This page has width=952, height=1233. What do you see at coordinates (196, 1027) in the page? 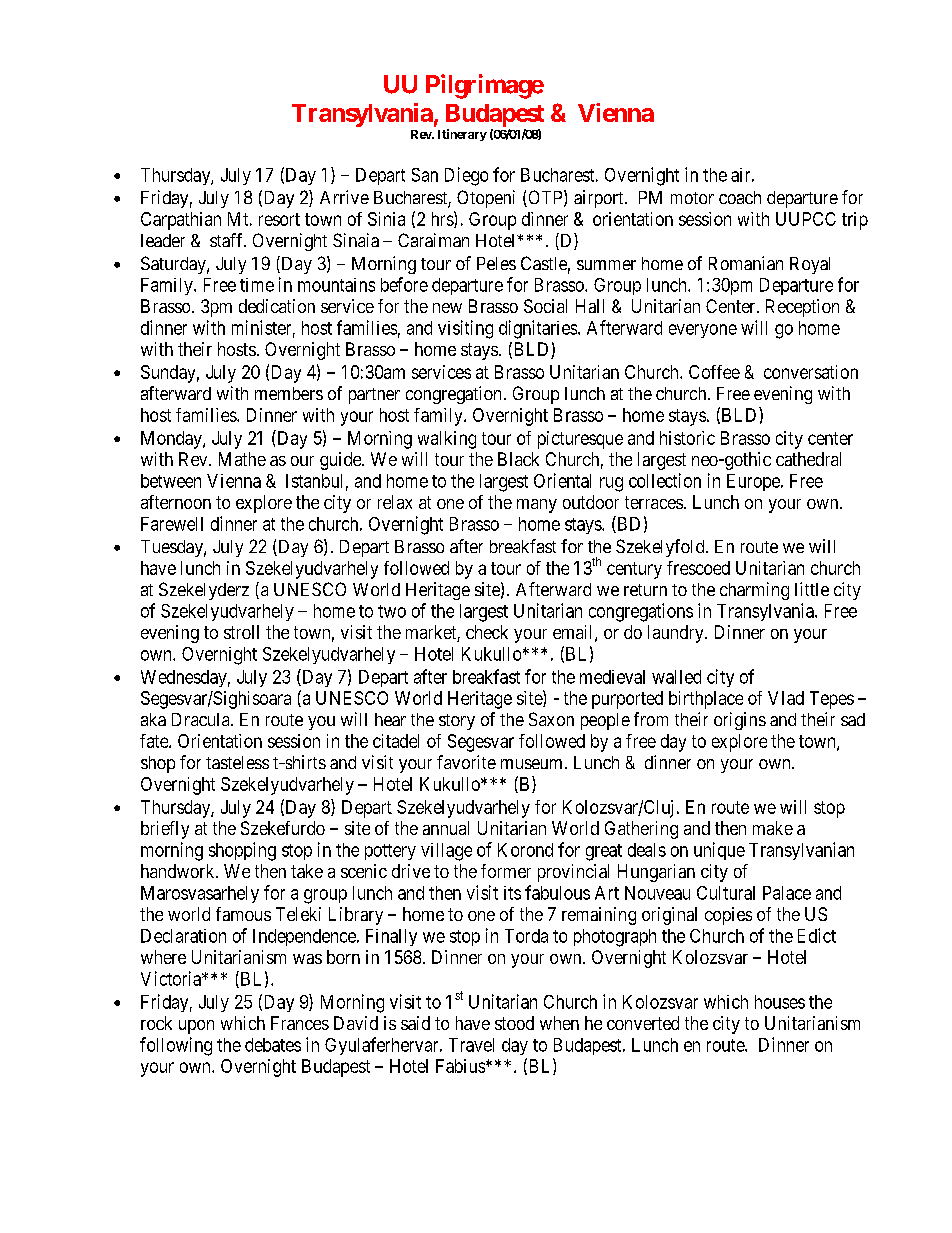
I see `upon` at bounding box center [196, 1027].
